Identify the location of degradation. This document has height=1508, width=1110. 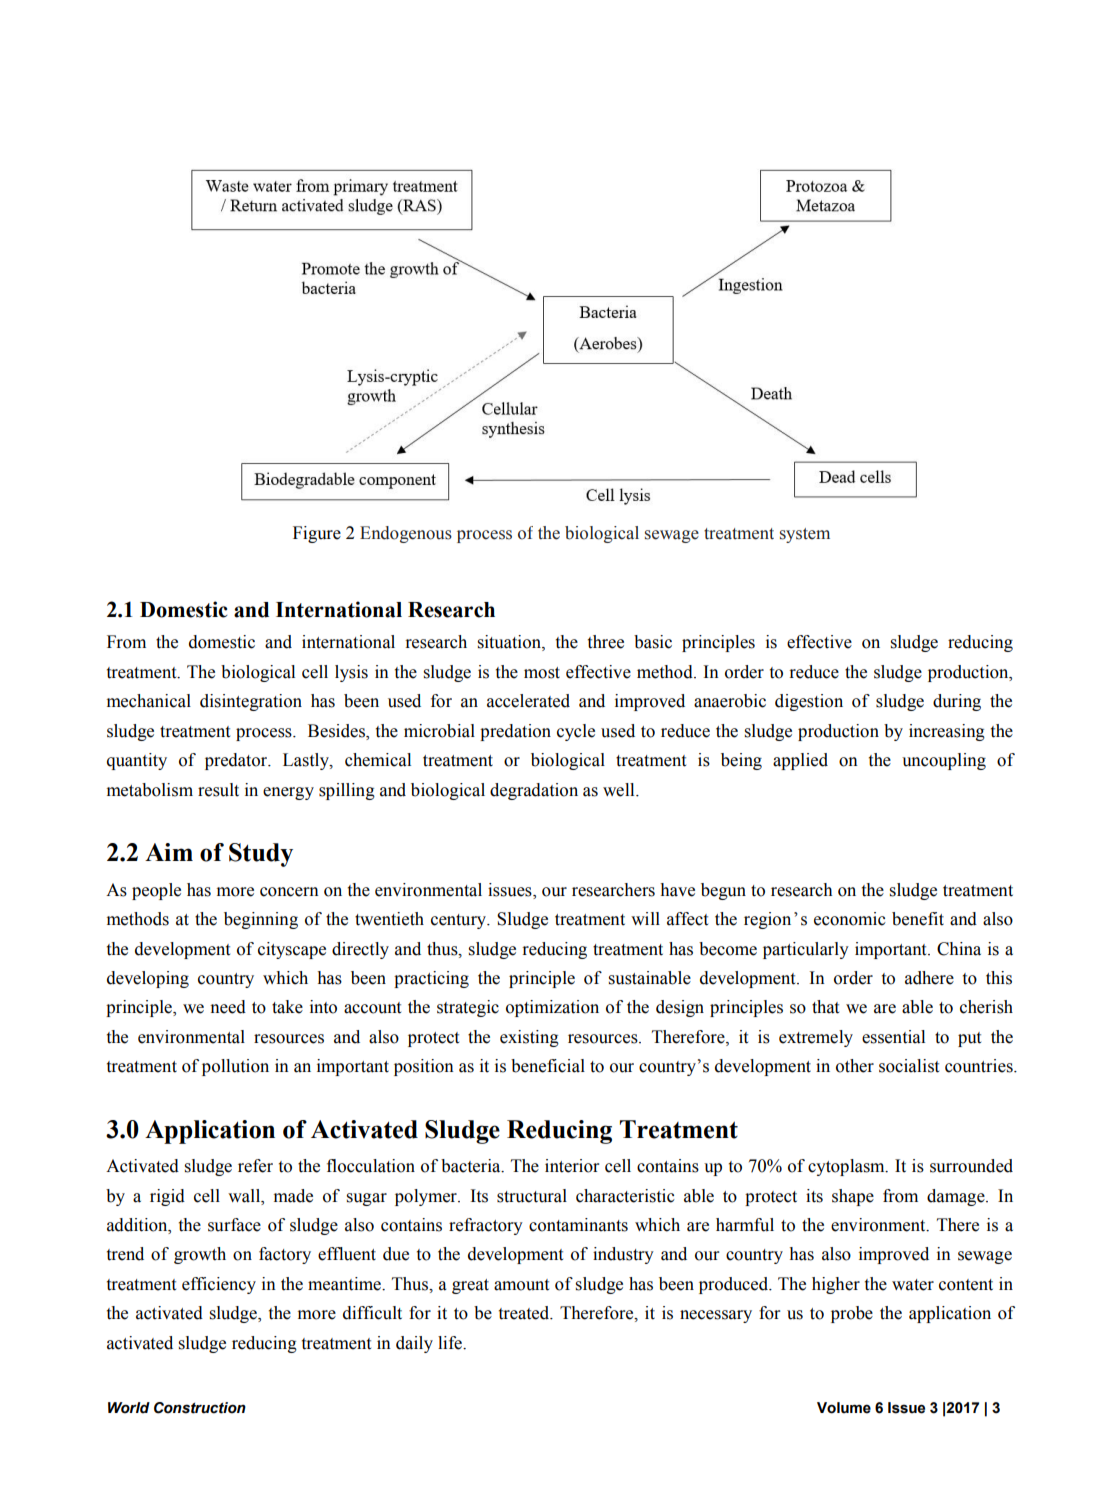
(534, 791).
